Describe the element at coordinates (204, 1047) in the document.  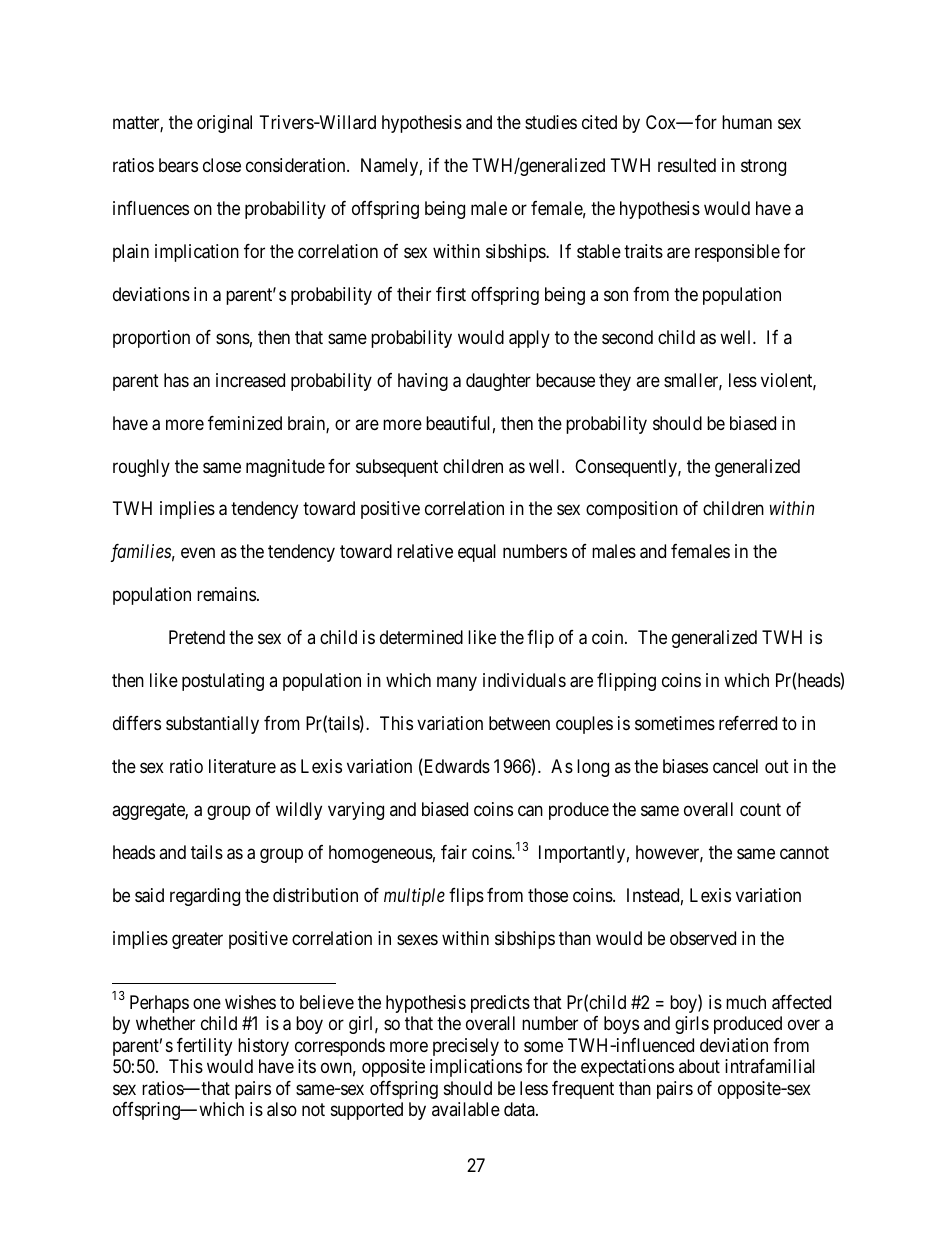
I see `fertility` at that location.
